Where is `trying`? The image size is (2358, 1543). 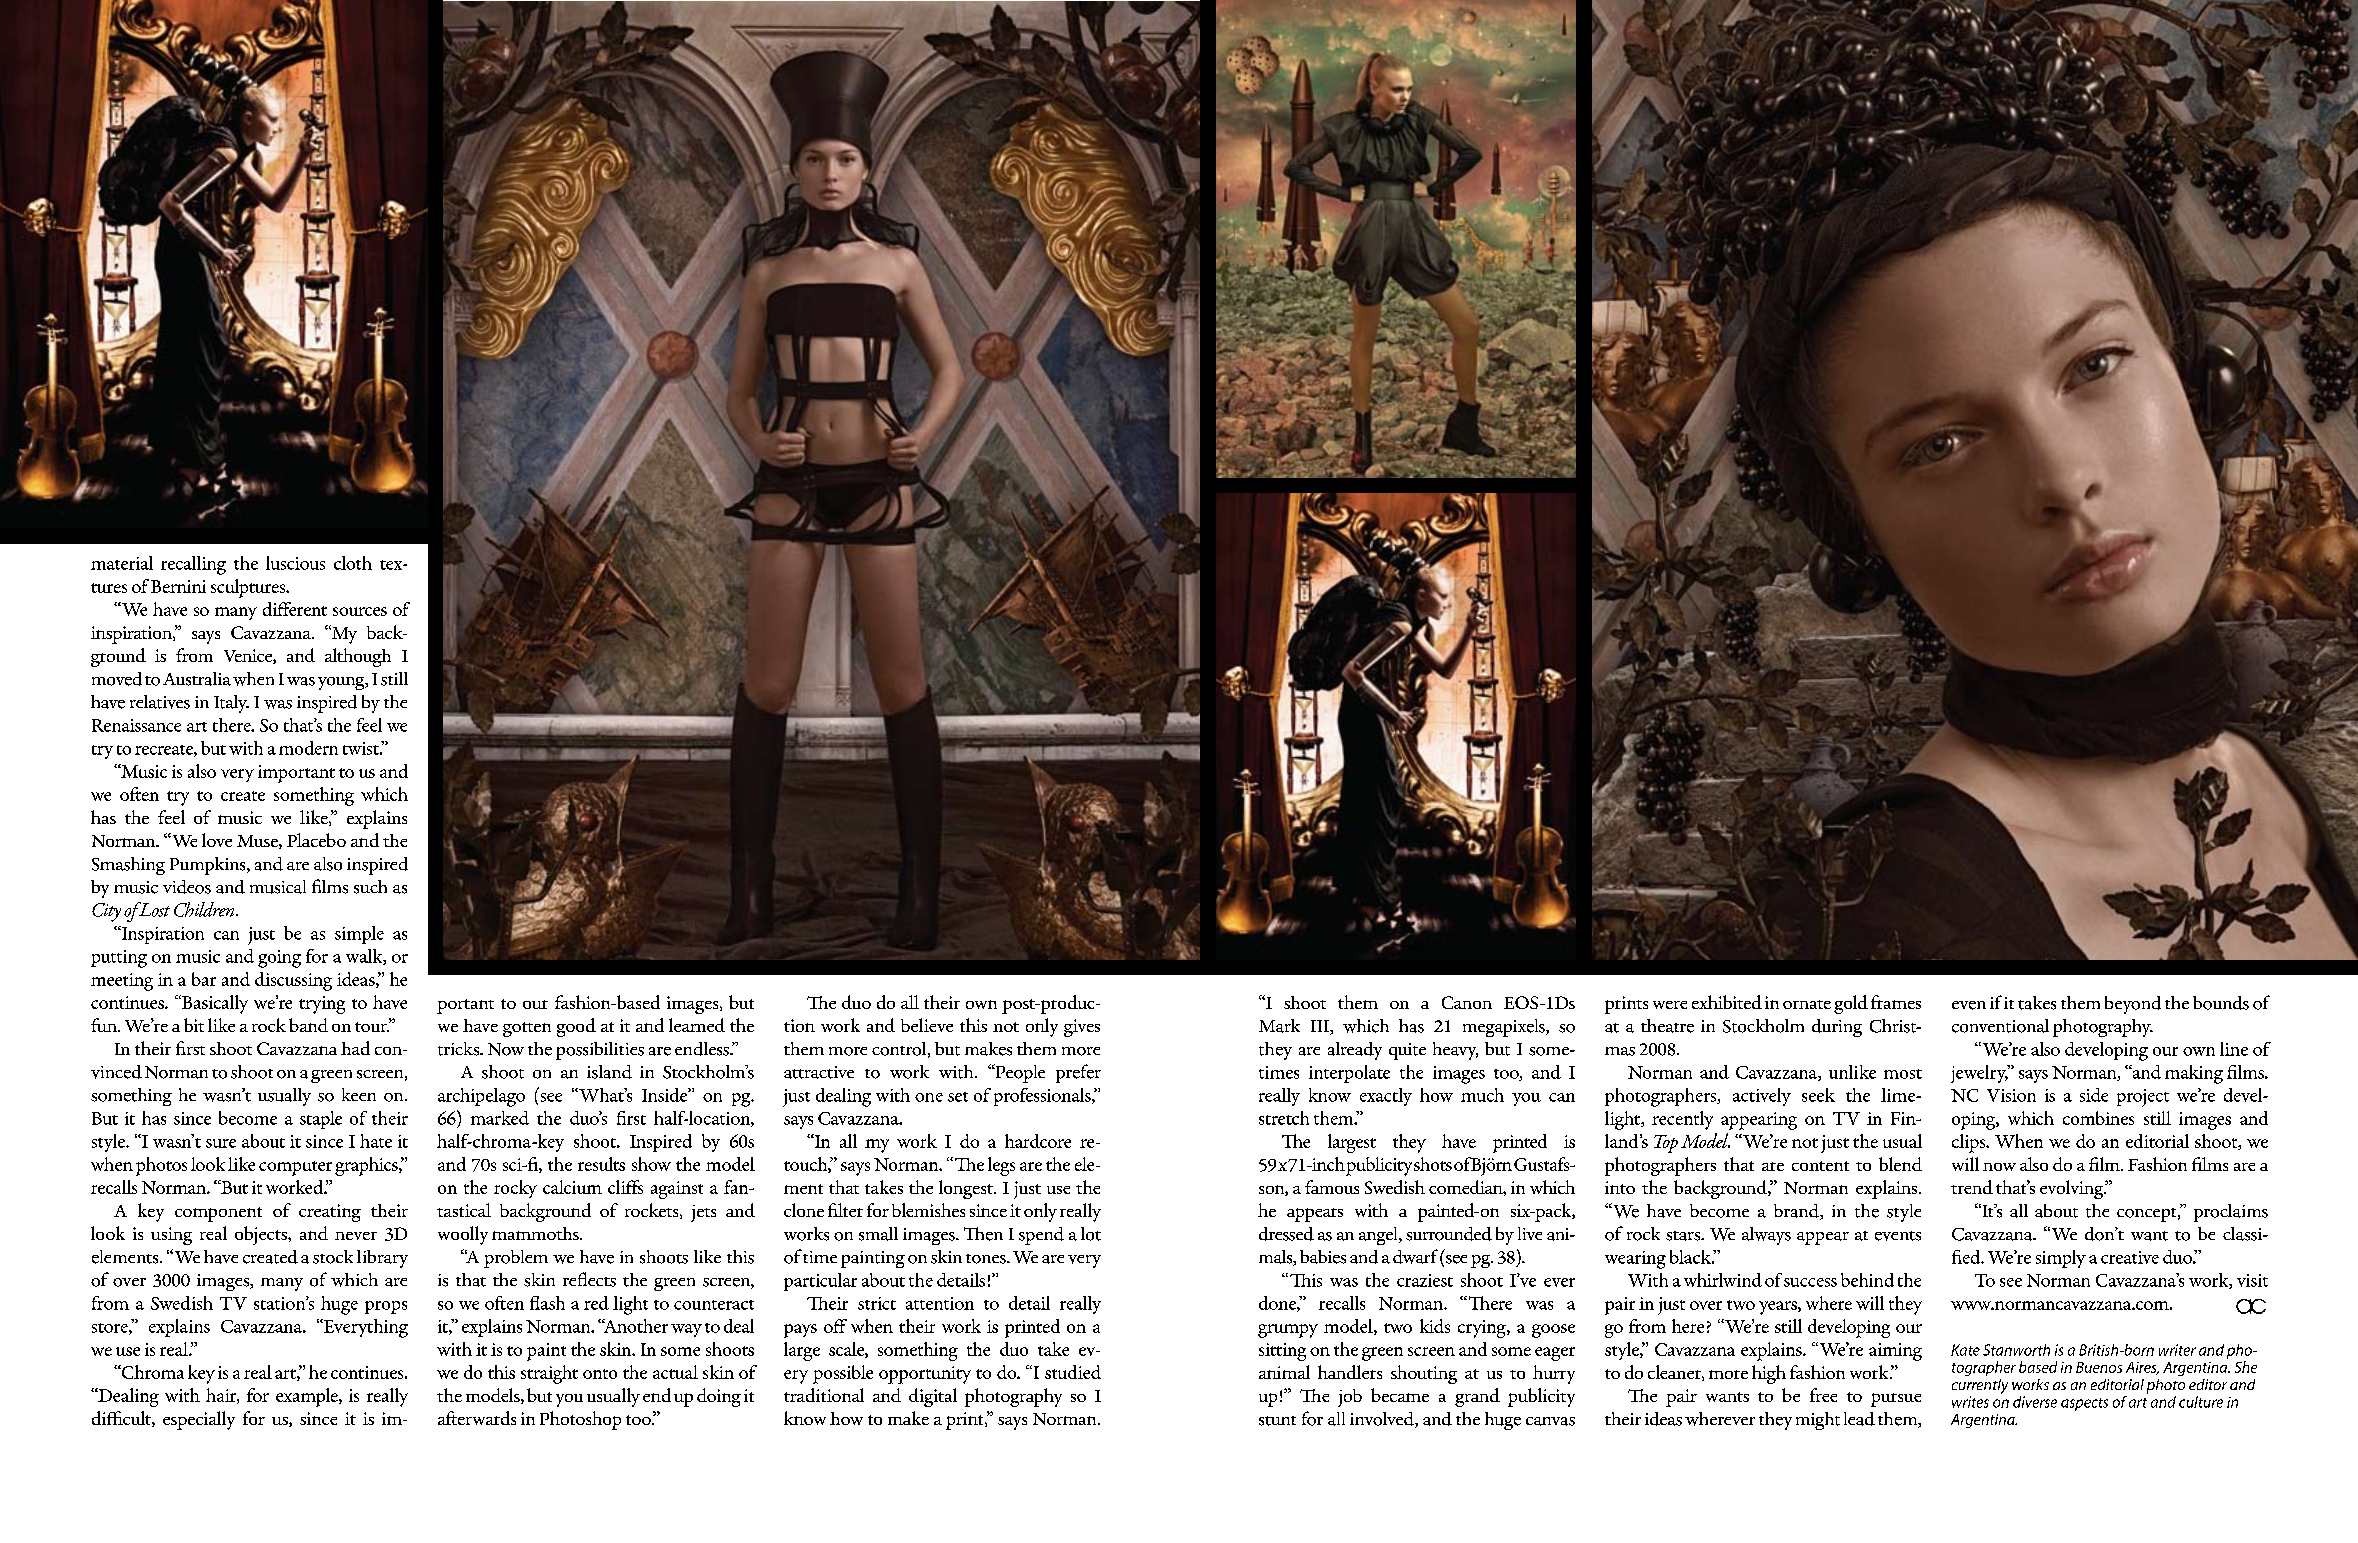
trying is located at coordinates (322, 1005).
